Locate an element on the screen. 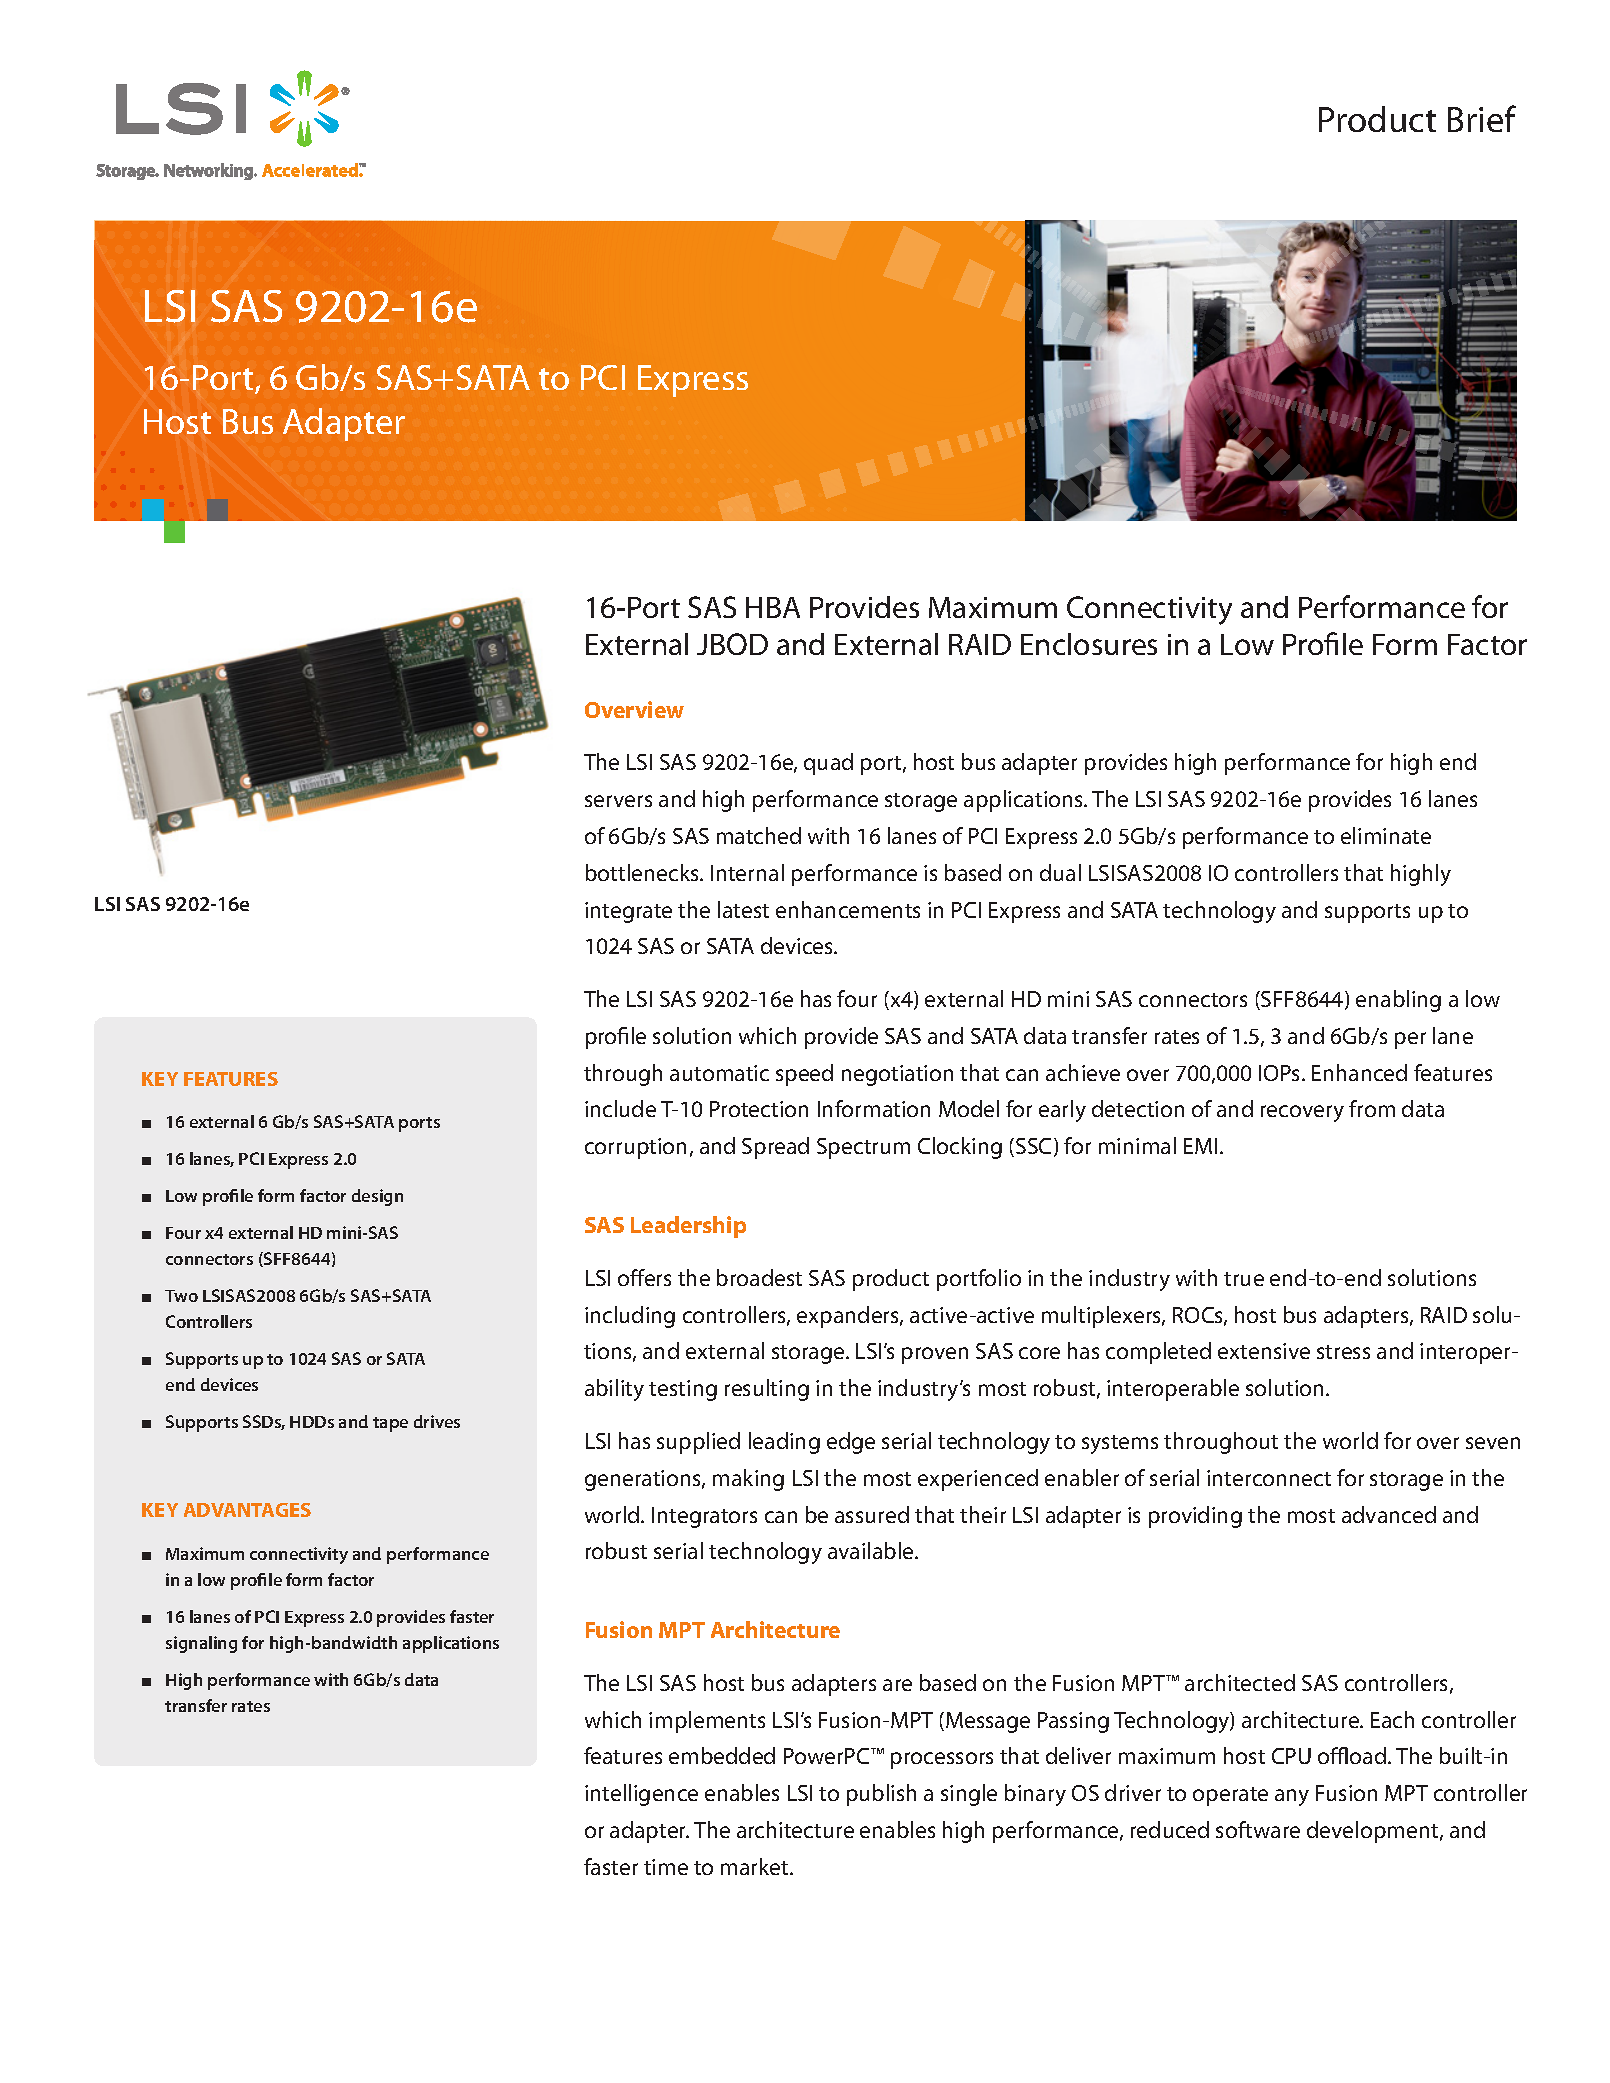 The width and height of the screenshot is (1610, 2083). design is located at coordinates (377, 1197).
